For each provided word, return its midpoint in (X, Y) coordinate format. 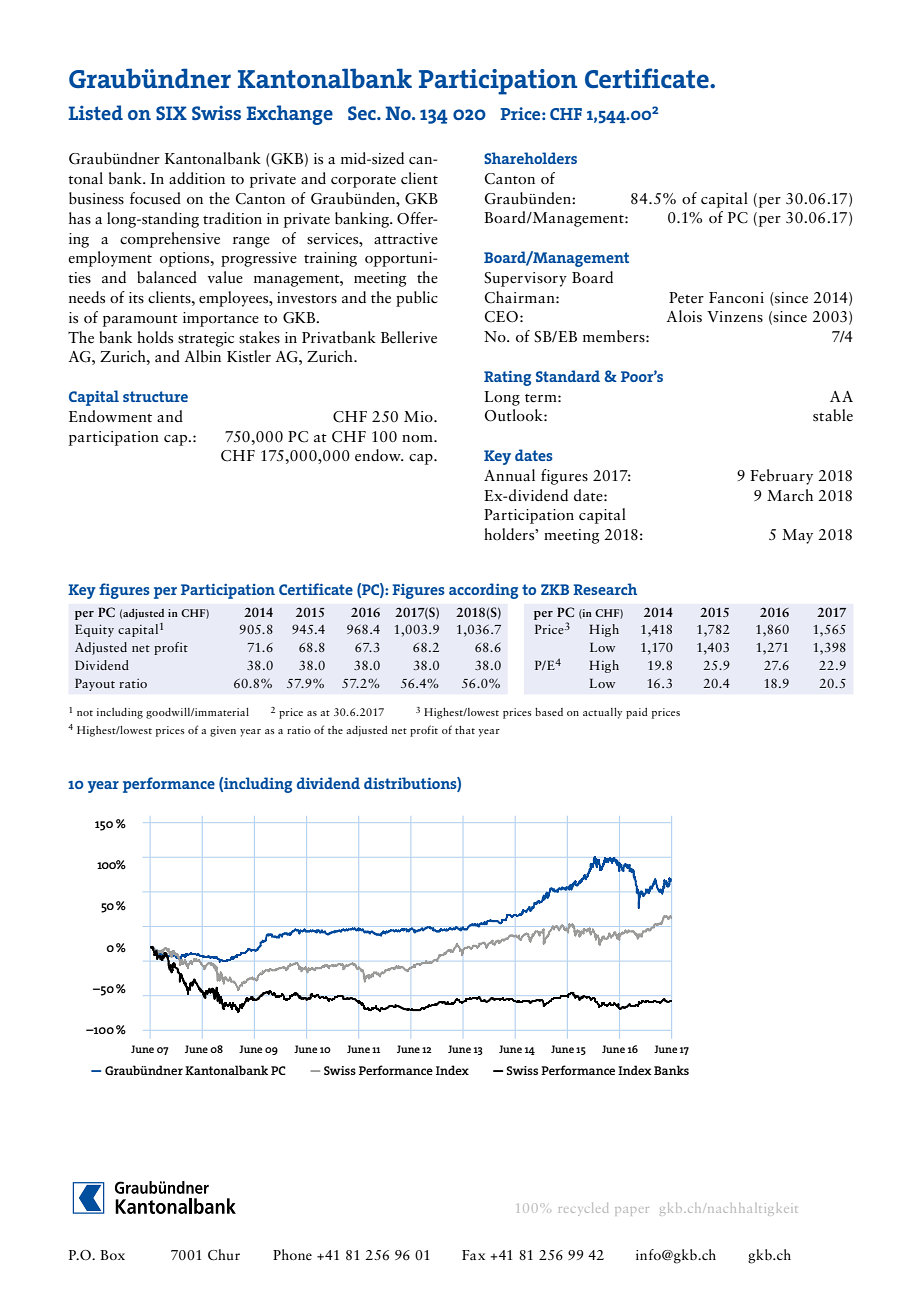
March (790, 495)
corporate (363, 182)
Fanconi (736, 298)
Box (112, 1255)
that (465, 730)
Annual (509, 475)
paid (637, 713)
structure (155, 396)
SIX (171, 113)
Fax (473, 1255)
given (223, 731)
